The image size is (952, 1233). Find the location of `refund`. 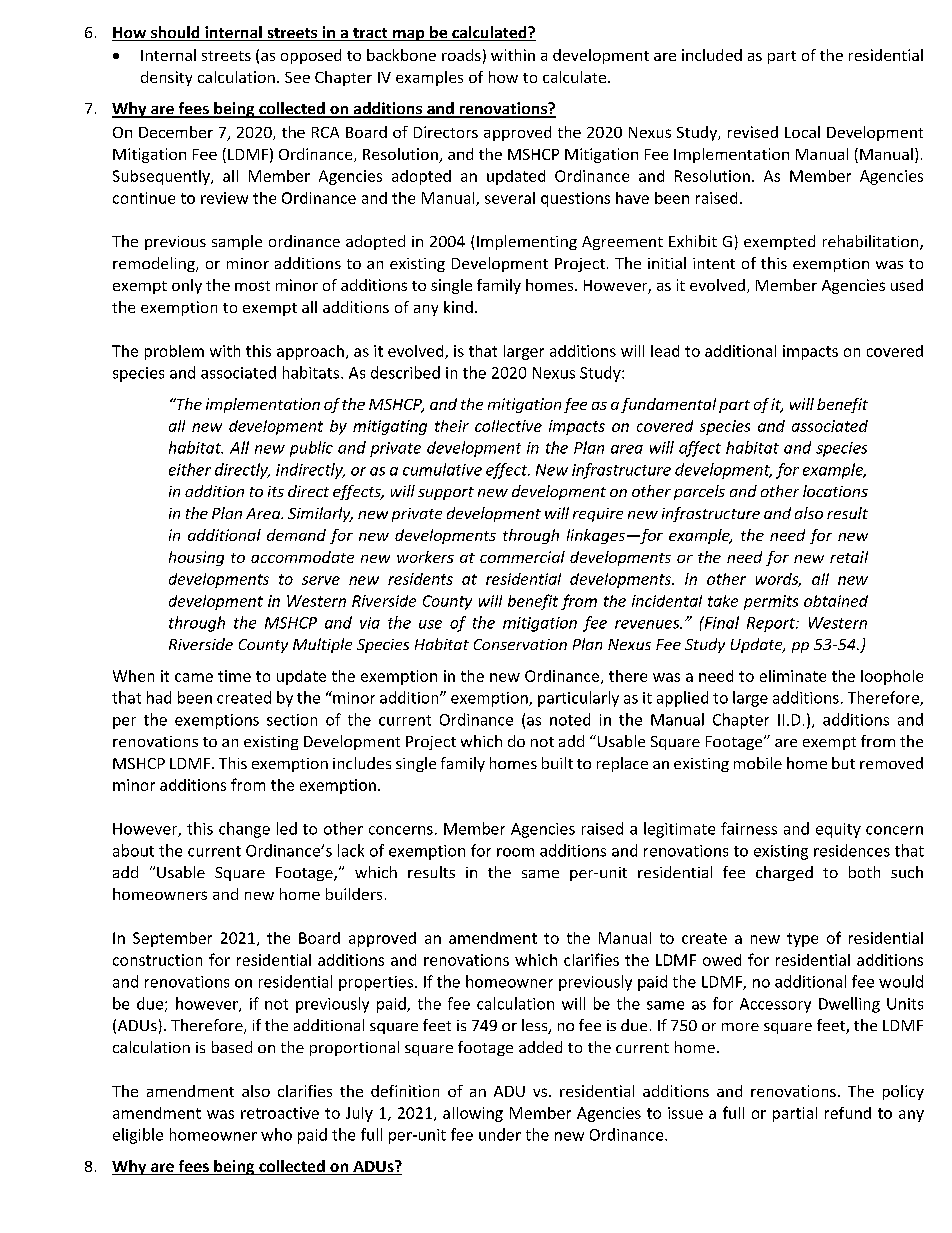

refund is located at coordinates (848, 1113).
